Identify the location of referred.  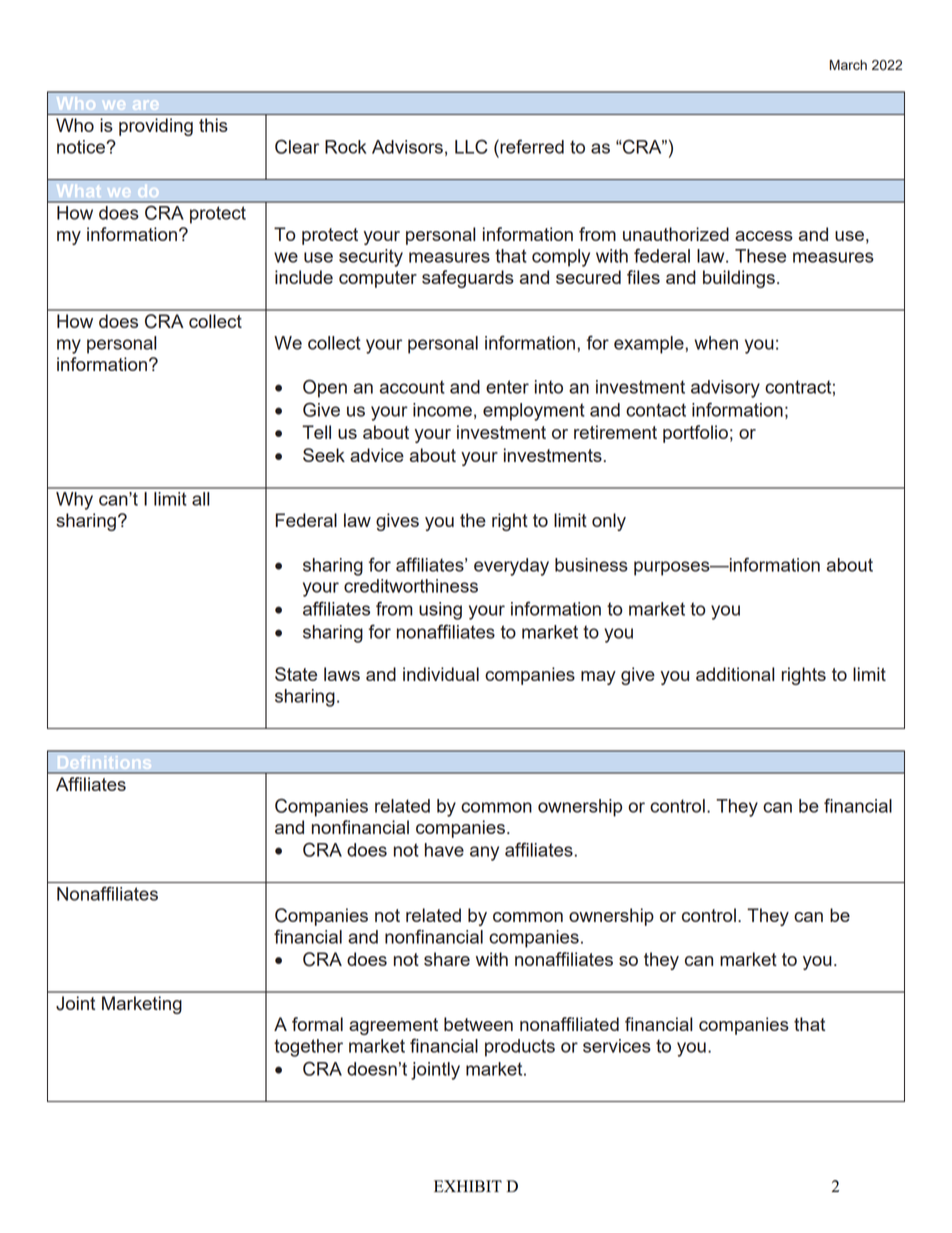
(531, 146).
